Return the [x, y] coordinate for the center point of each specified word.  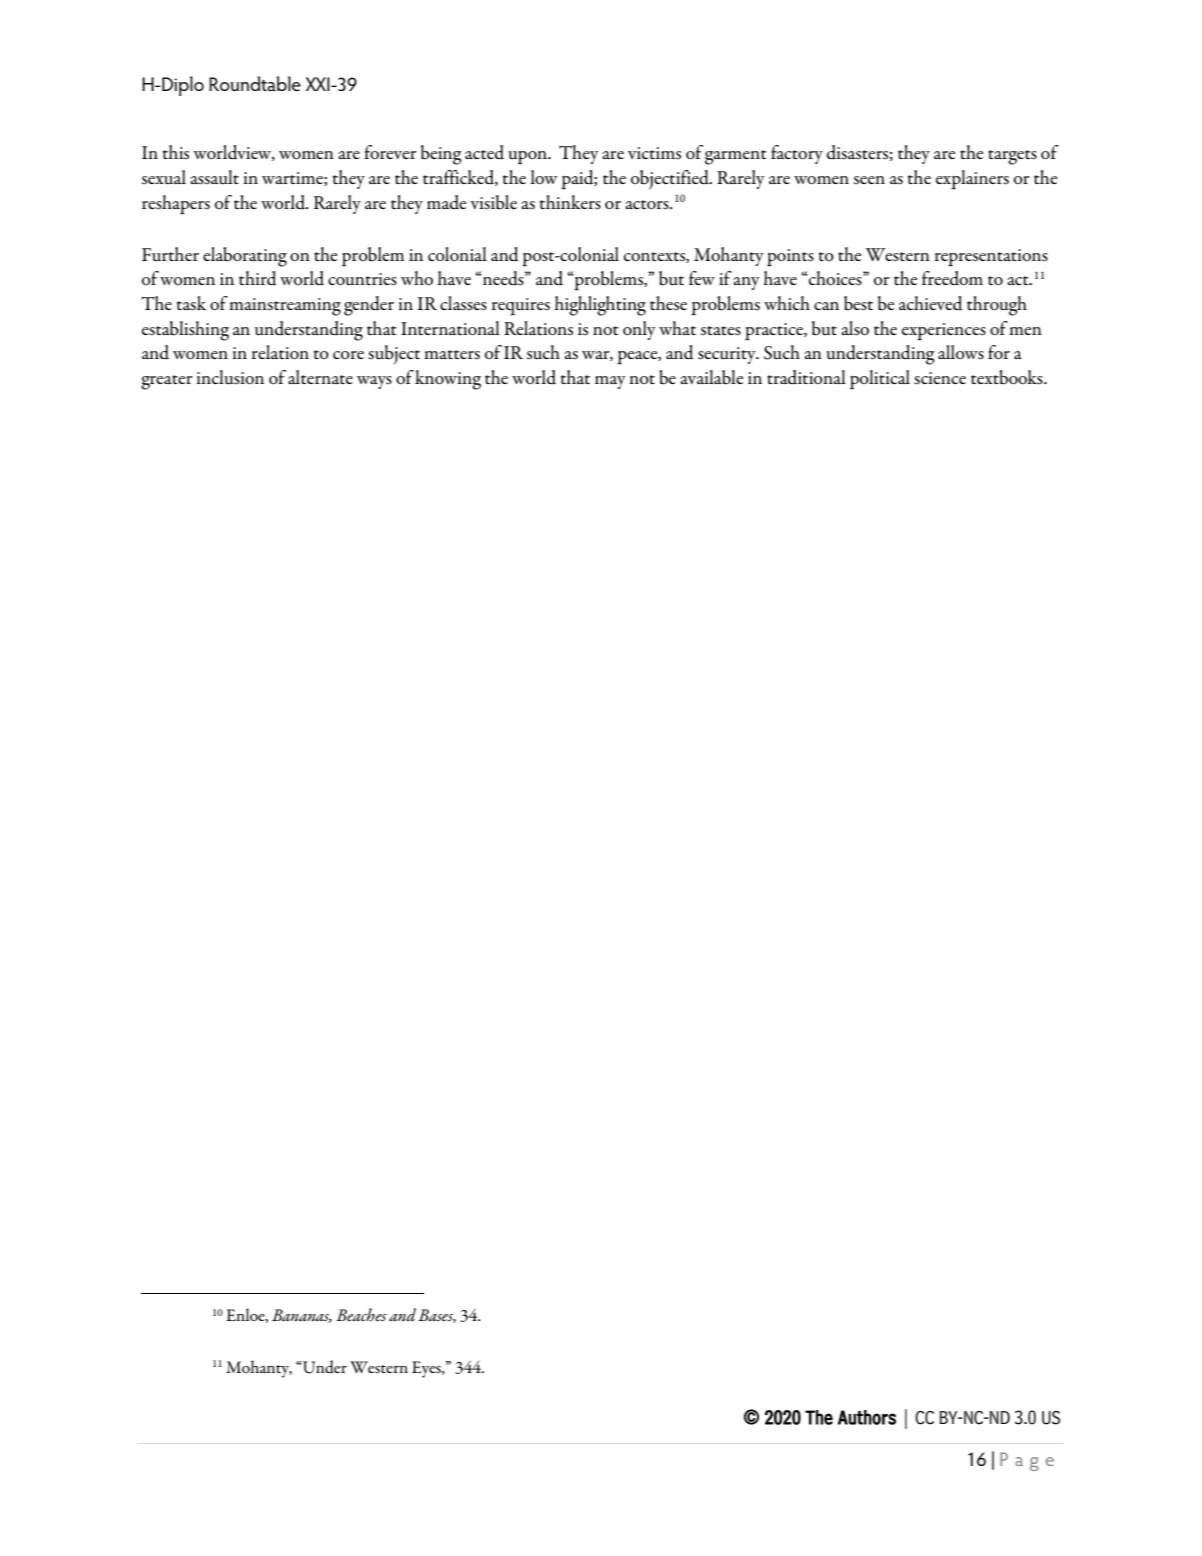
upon [528, 158]
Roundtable [255, 83]
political [880, 380]
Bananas [302, 1316]
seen [869, 180]
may [610, 382]
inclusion [230, 377]
